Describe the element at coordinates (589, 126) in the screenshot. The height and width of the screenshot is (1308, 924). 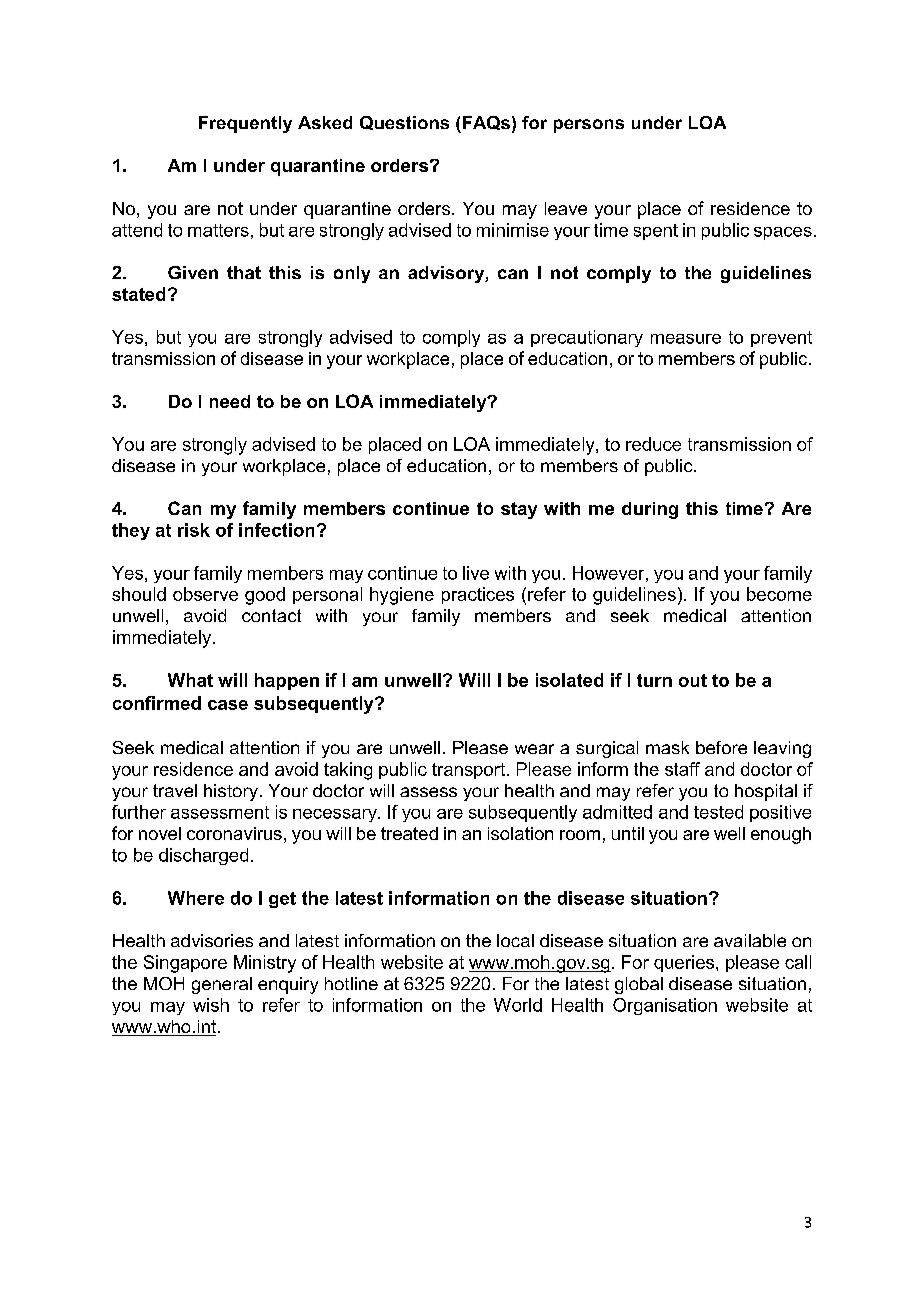
I see `persons` at that location.
